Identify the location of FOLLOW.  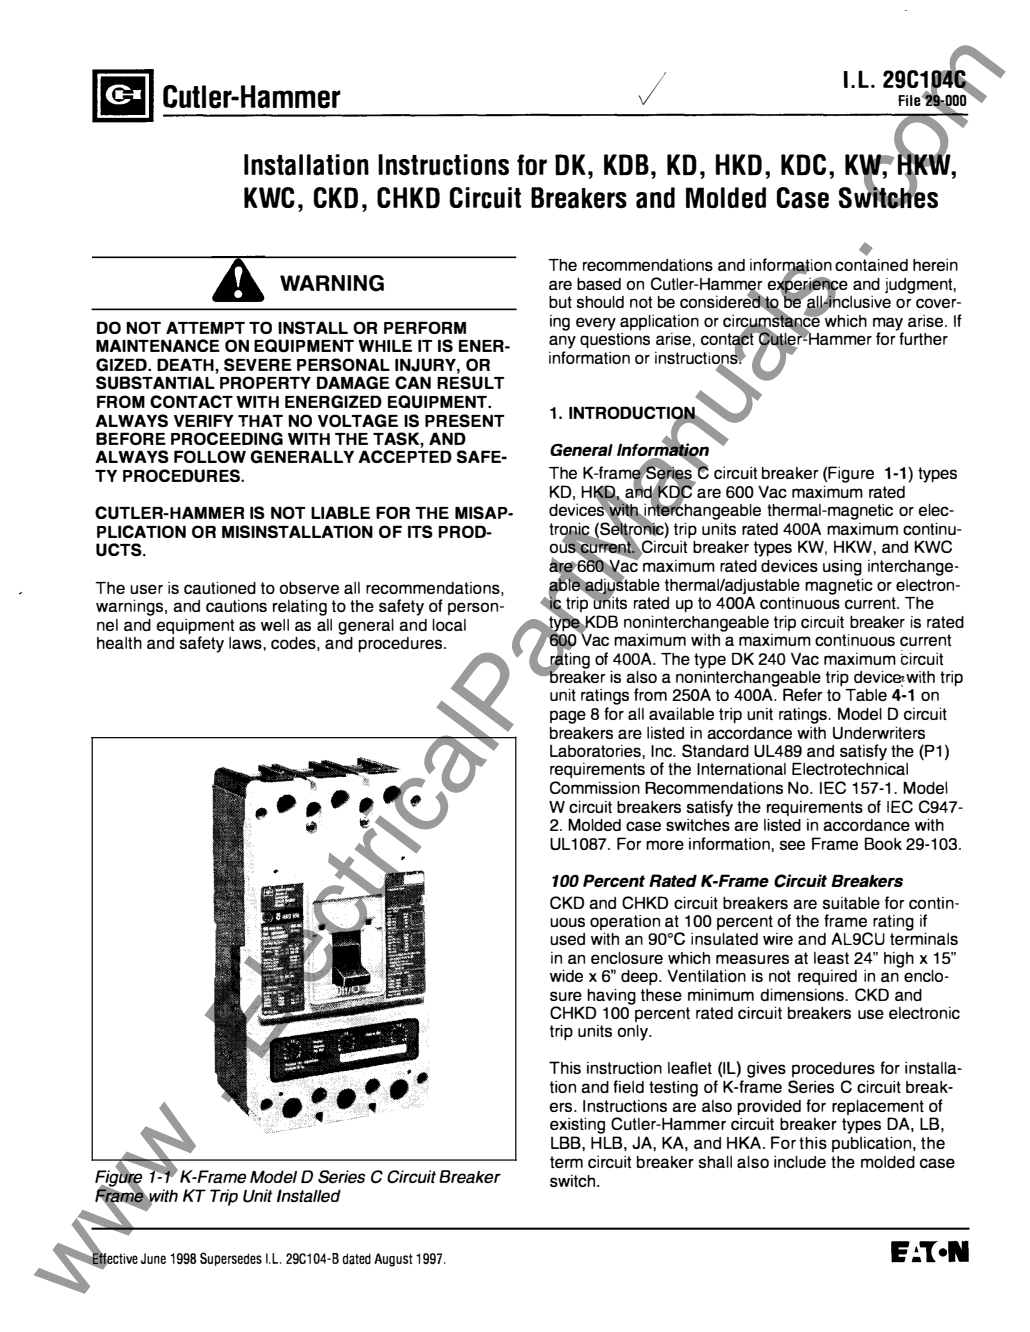
(210, 456).
